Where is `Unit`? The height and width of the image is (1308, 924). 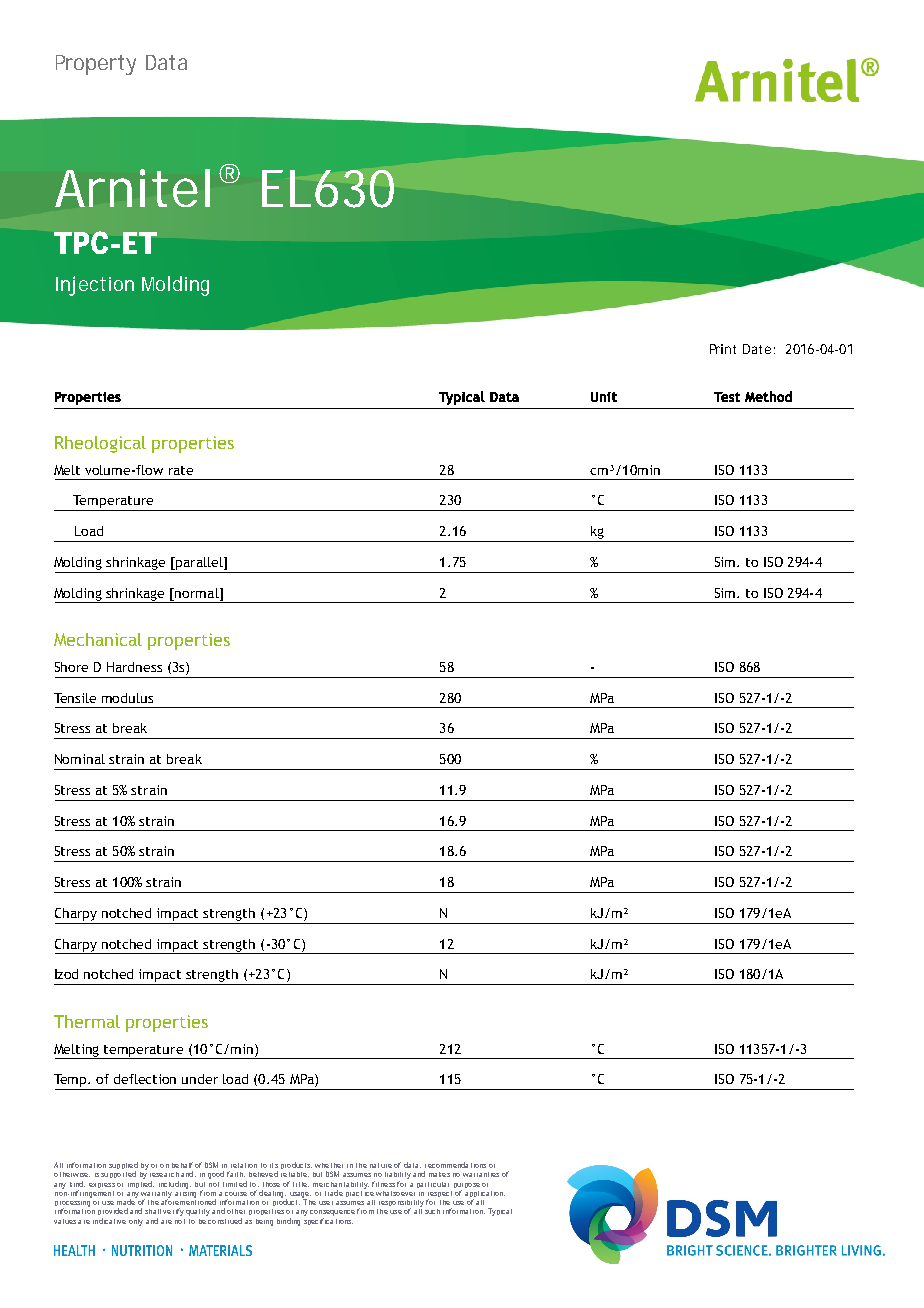 Unit is located at coordinates (604, 397).
